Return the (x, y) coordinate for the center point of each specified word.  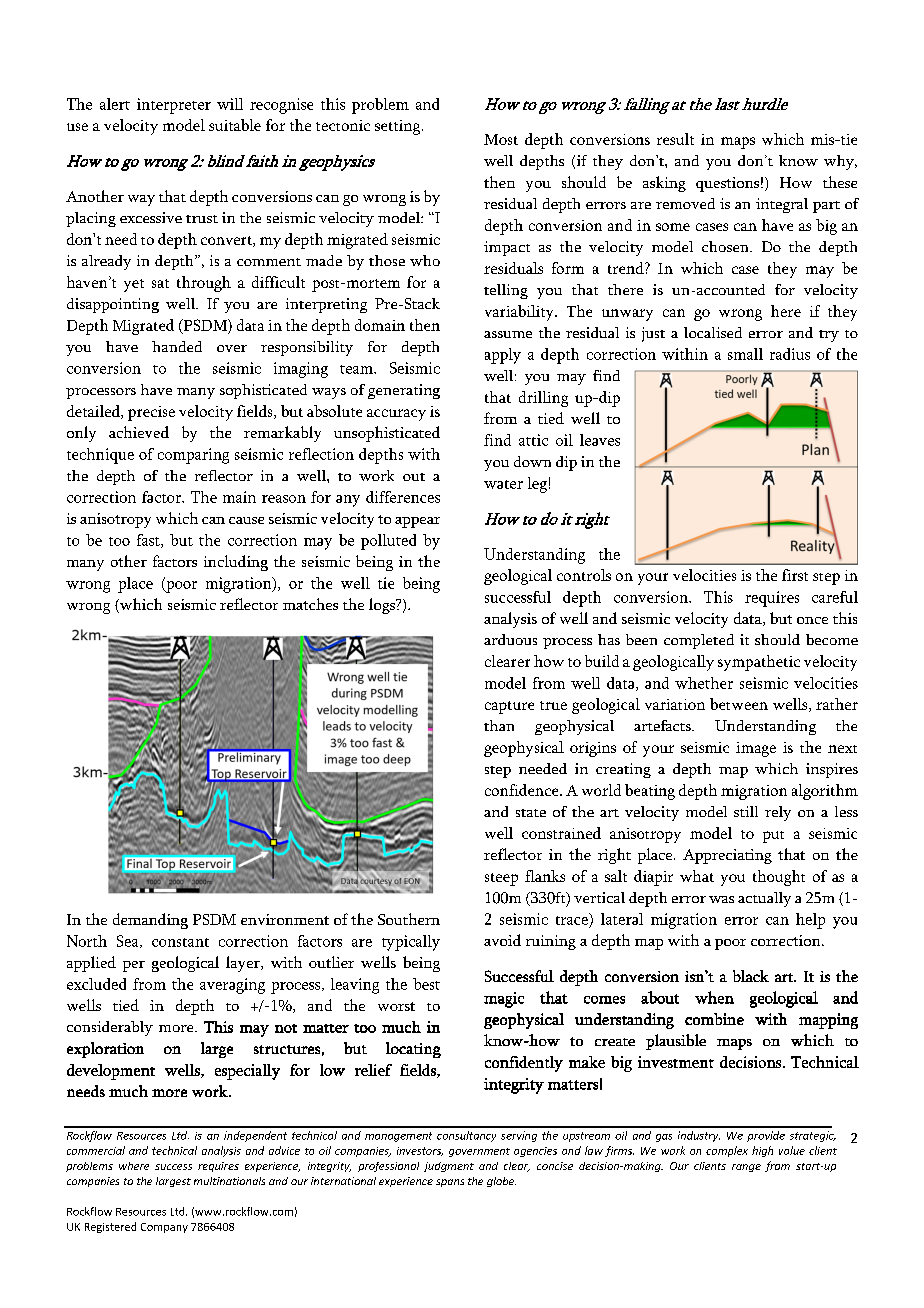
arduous (510, 639)
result (675, 139)
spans (450, 1183)
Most (501, 139)
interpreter (174, 106)
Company (164, 1228)
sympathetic (759, 663)
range (746, 1168)
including (236, 563)
